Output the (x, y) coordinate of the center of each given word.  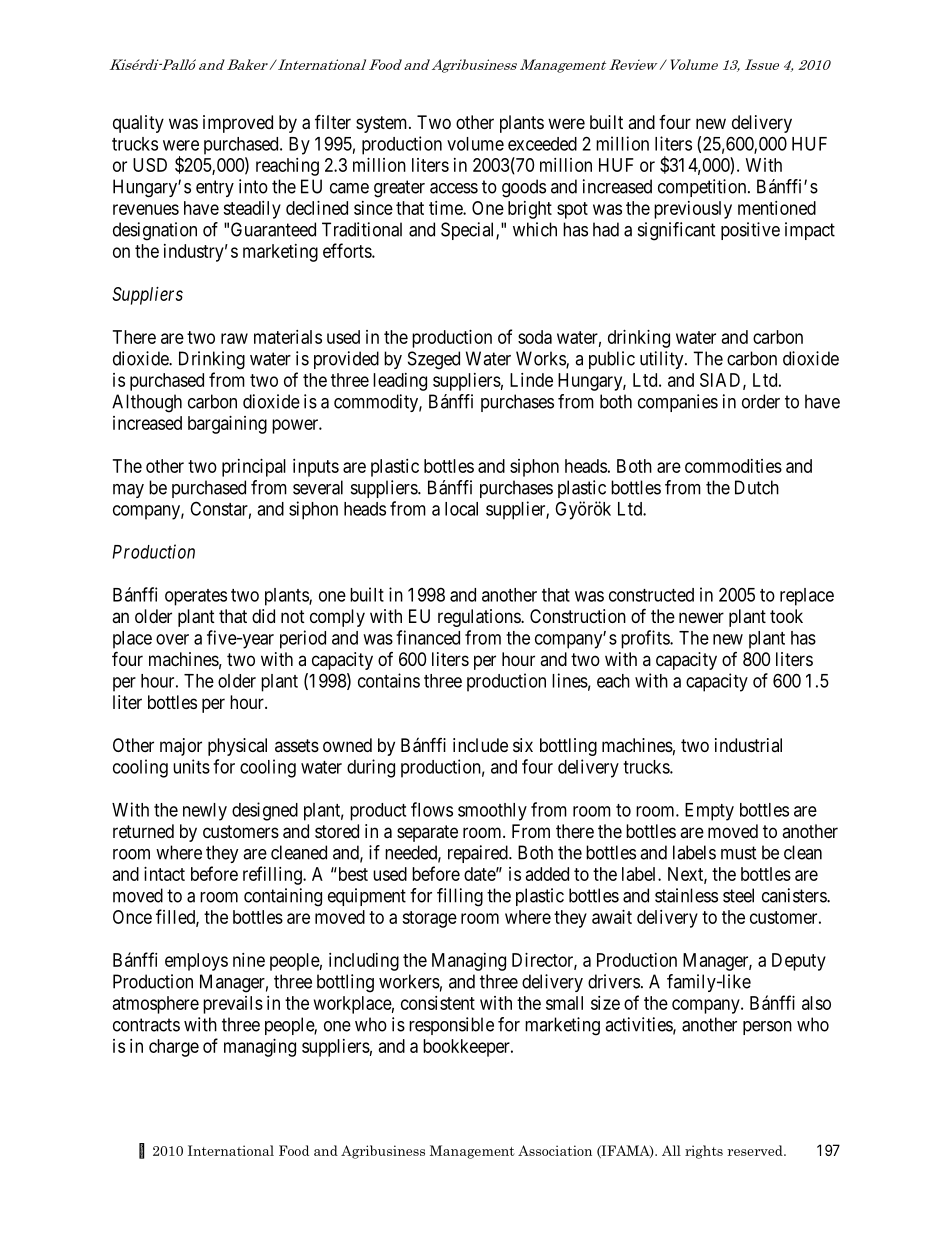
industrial (748, 745)
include (480, 745)
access (454, 188)
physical (237, 747)
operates (196, 597)
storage (429, 919)
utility (663, 360)
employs (196, 962)
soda (535, 337)
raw (234, 338)
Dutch (757, 487)
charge (174, 1048)
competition (703, 188)
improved (238, 124)
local (461, 509)
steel (738, 895)
